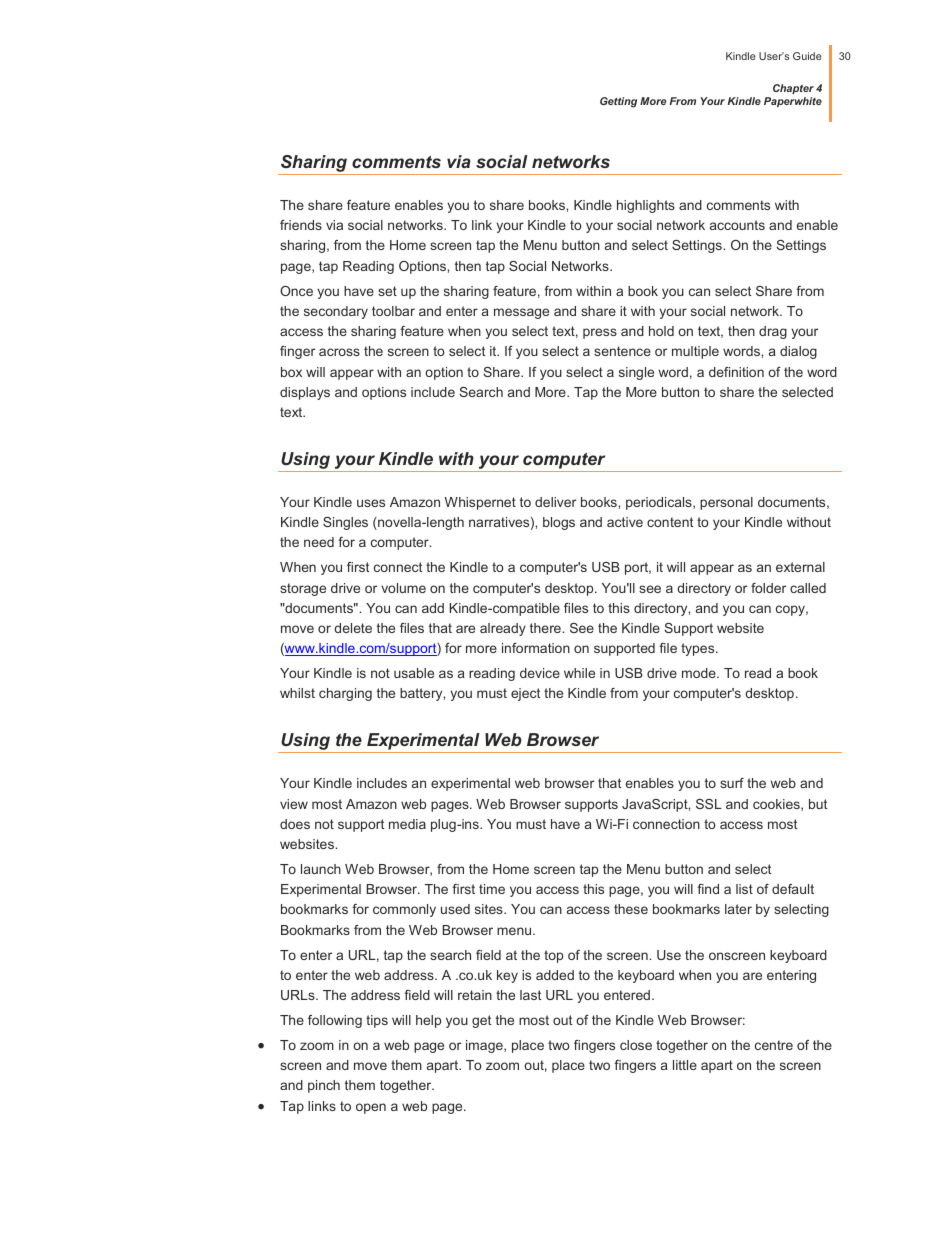  Describe the element at coordinates (555, 502) in the image. I see `deliver` at that location.
